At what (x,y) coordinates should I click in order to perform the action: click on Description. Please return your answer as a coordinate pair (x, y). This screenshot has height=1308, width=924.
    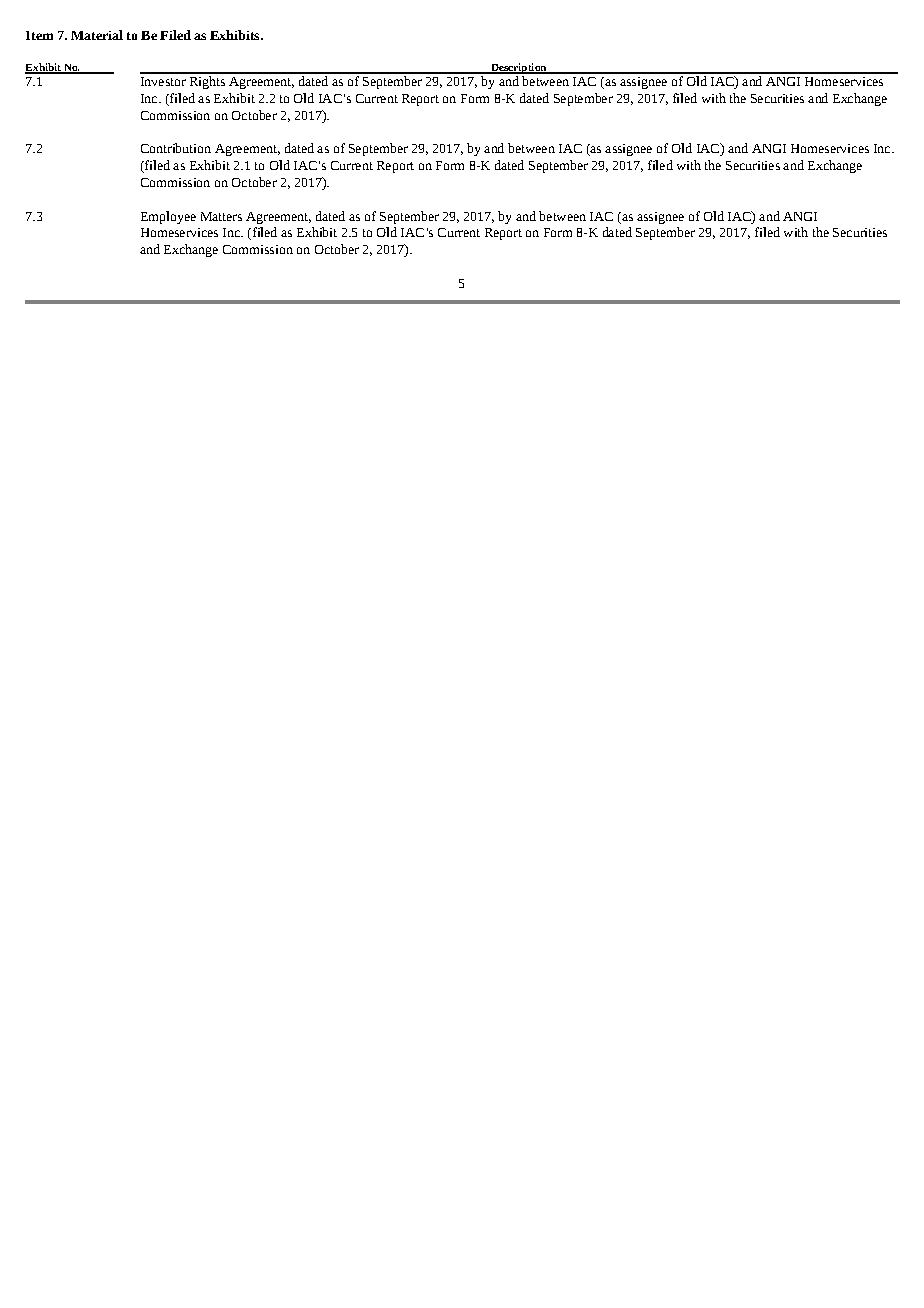
    Looking at the image, I should click on (519, 68).
